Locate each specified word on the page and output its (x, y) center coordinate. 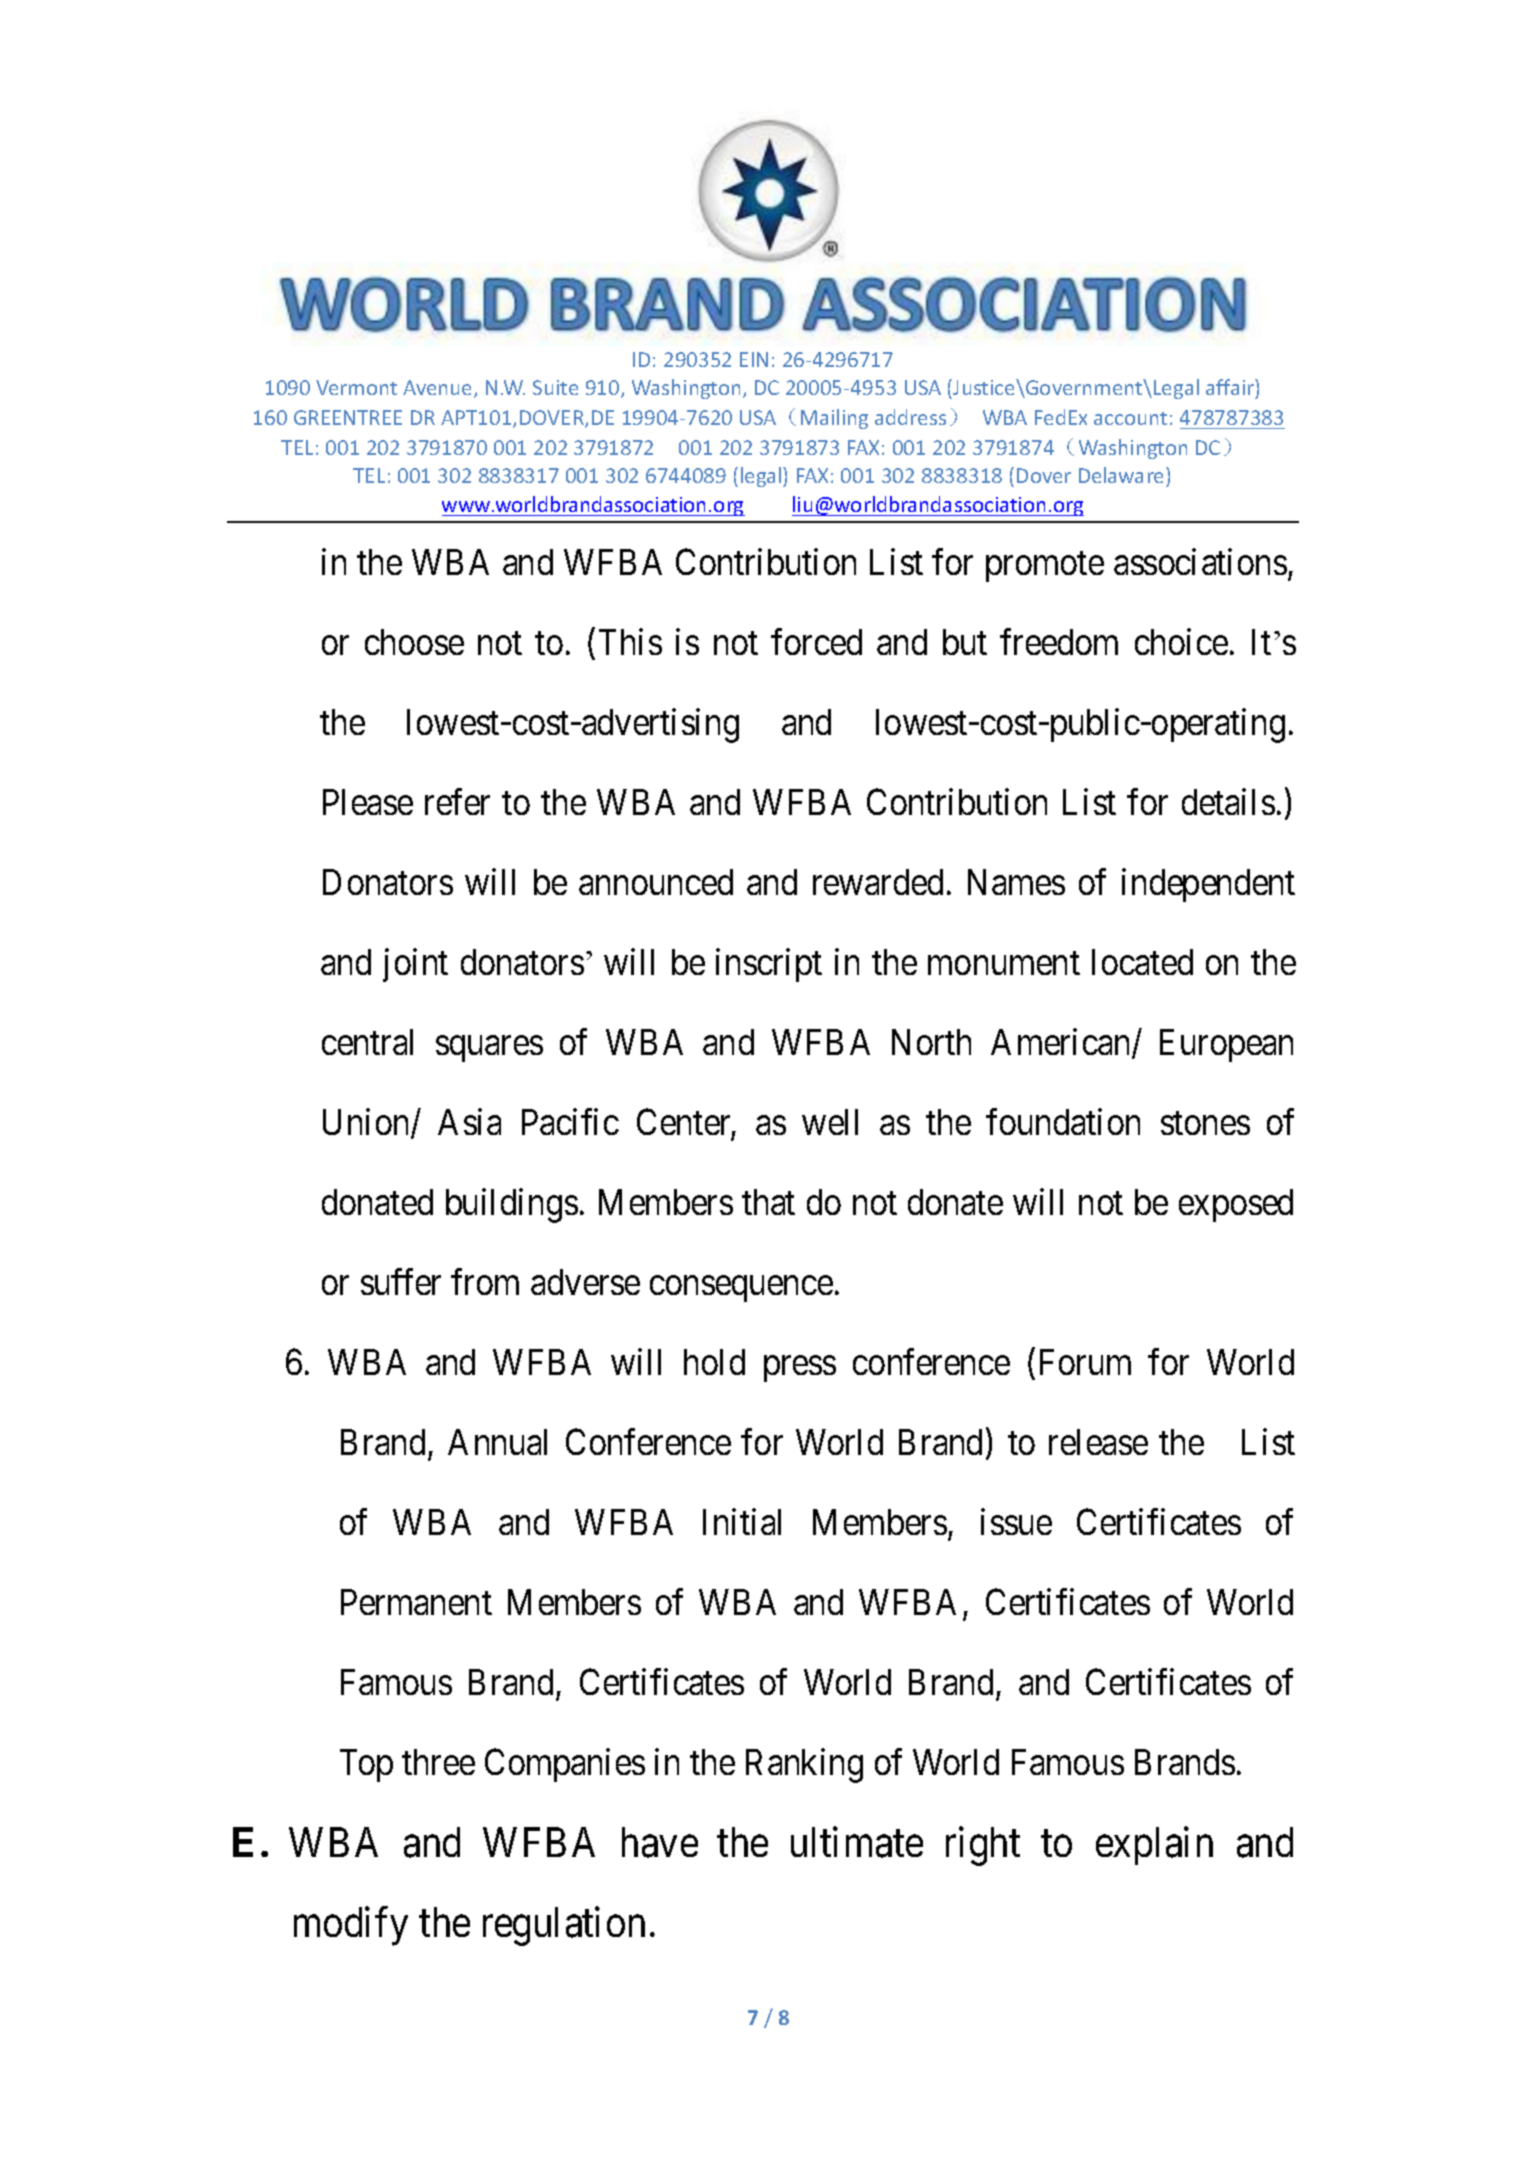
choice (1181, 641)
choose (414, 642)
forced (816, 641)
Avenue (439, 389)
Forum (1085, 1362)
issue (1016, 1521)
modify (351, 1926)
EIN (754, 359)
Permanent (416, 1602)
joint (415, 965)
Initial (742, 1521)
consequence (741, 1289)
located (1142, 962)
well (830, 1122)
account (1130, 418)
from (485, 1281)
